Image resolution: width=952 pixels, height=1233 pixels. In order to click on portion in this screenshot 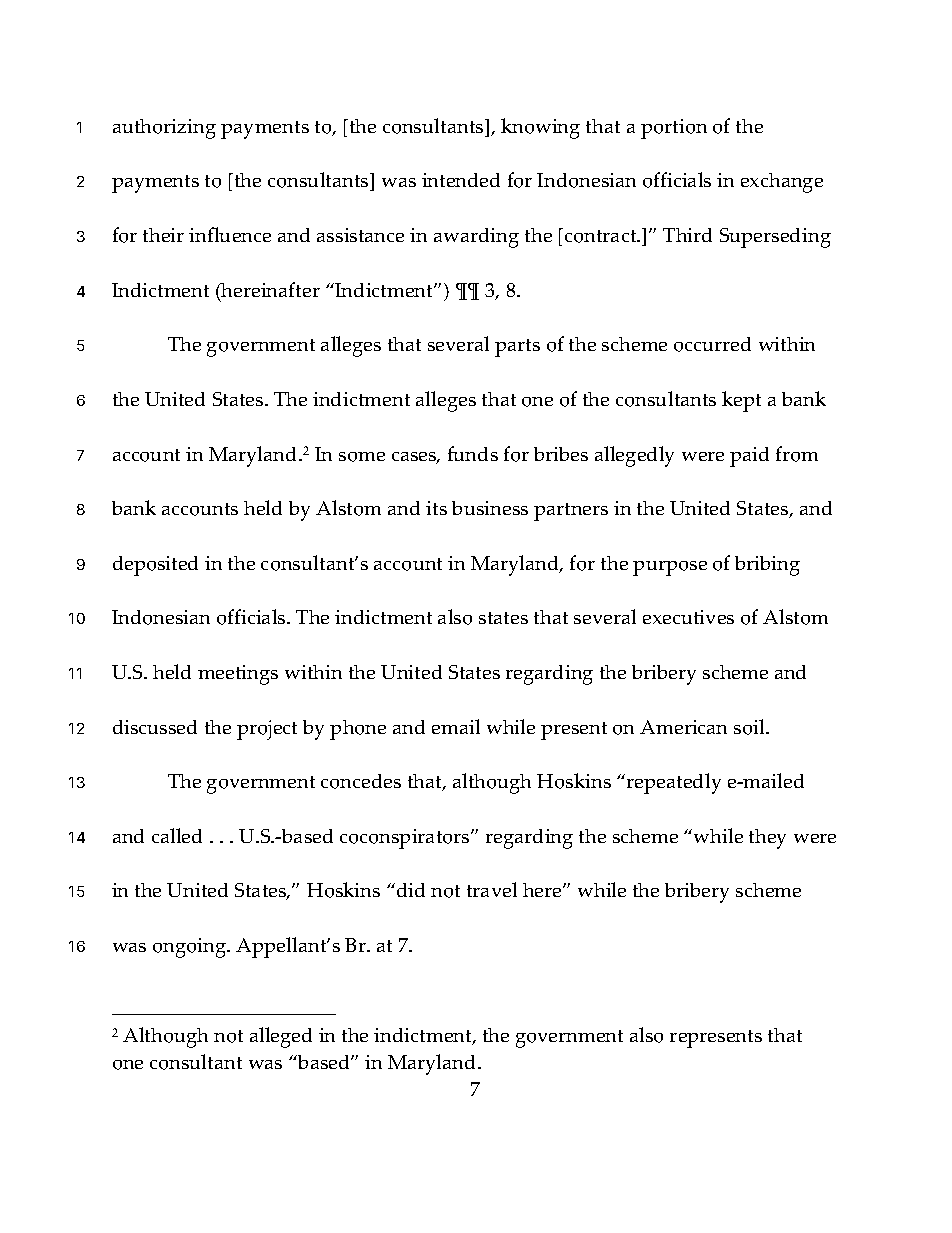, I will do `click(674, 129)`.
